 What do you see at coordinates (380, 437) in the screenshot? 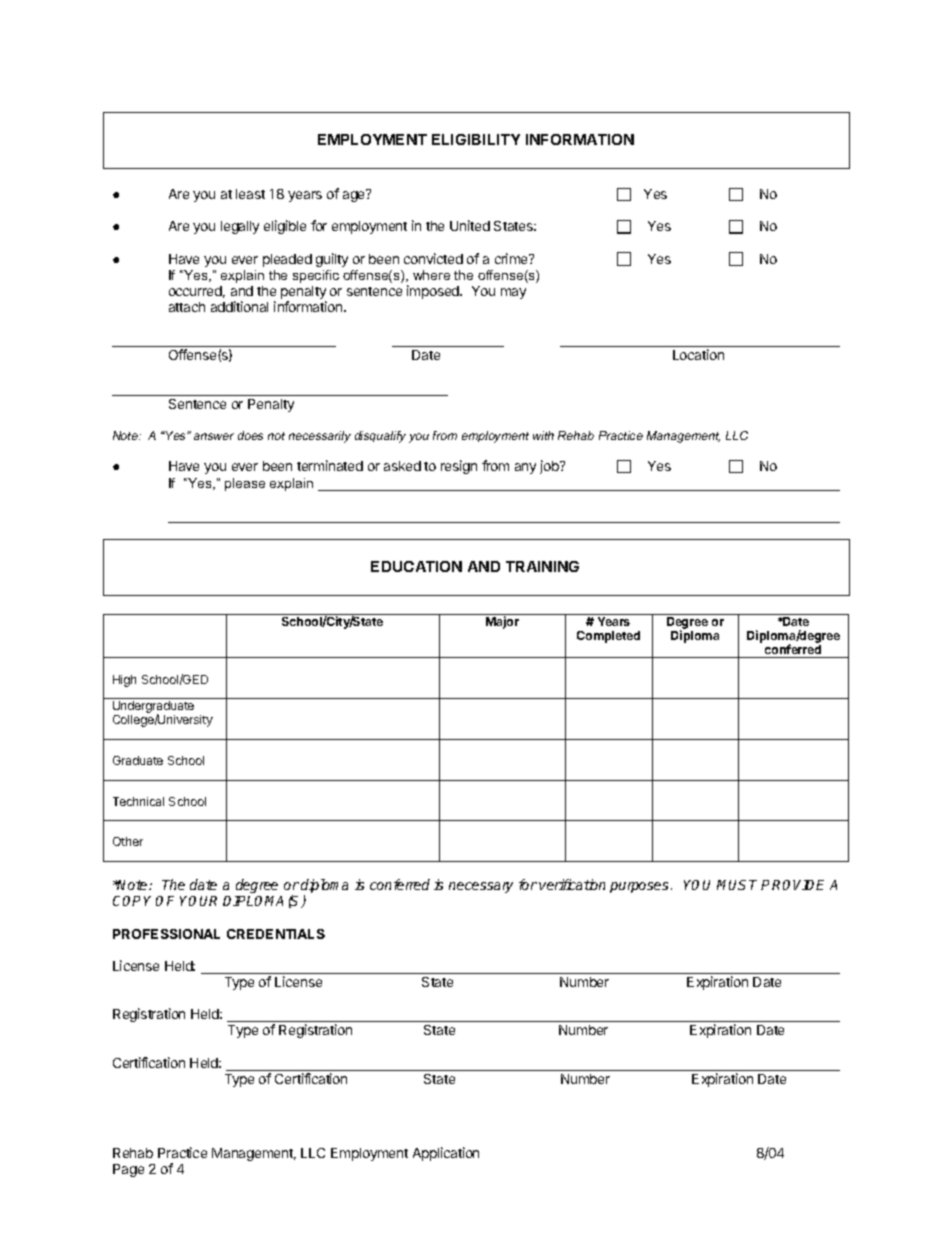
I see `disqualify` at bounding box center [380, 437].
